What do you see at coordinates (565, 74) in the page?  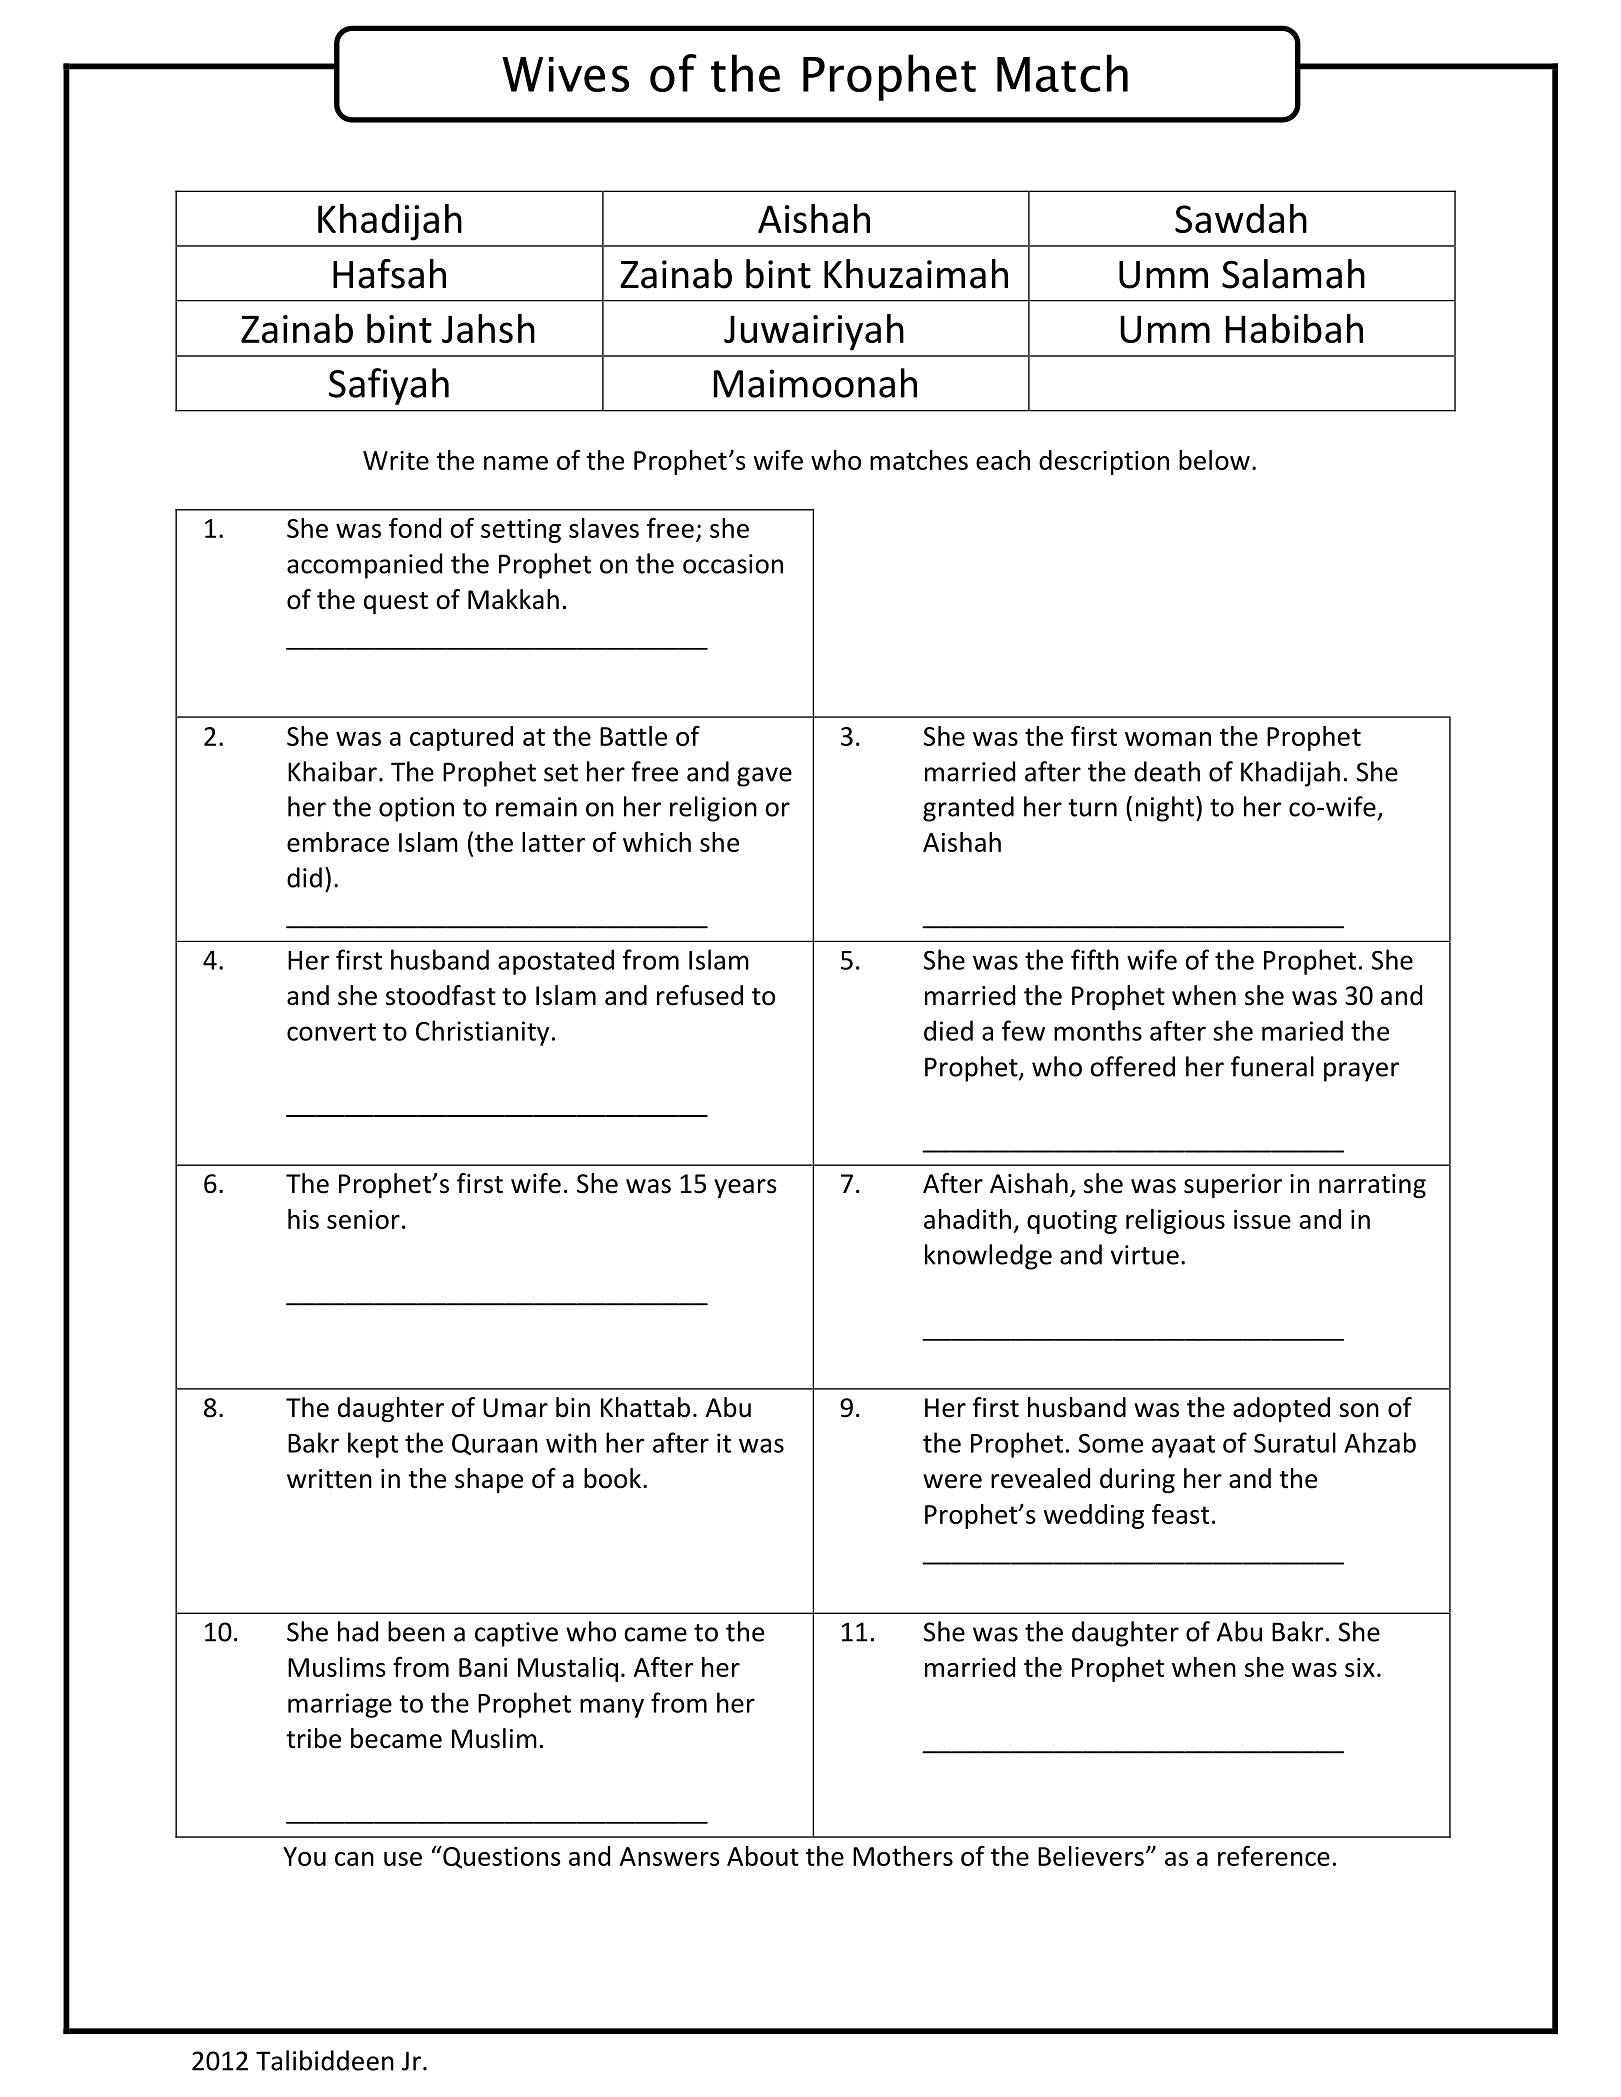 I see `Wives` at bounding box center [565, 74].
